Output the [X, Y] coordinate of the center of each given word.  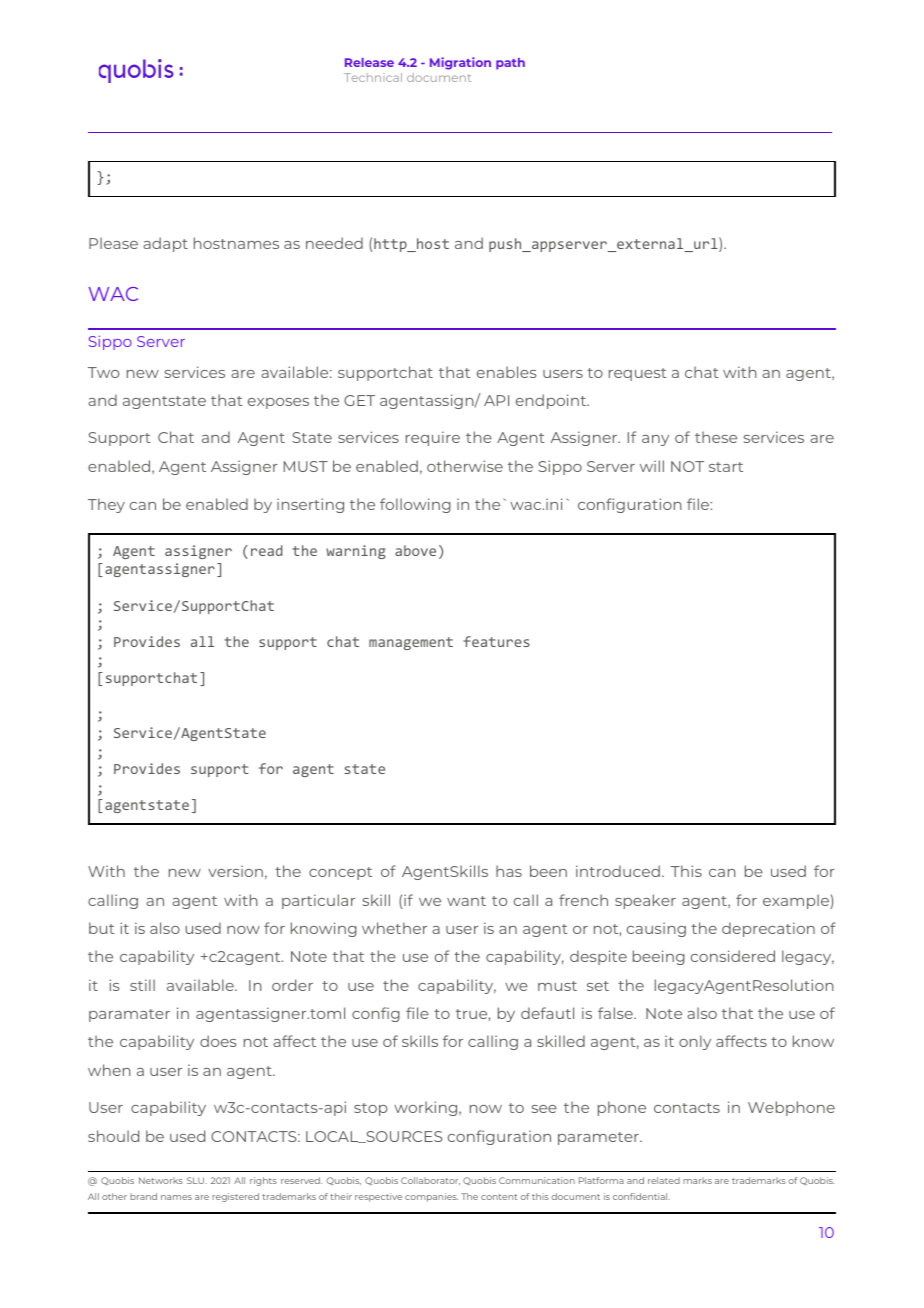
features [496, 641]
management [411, 643]
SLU [197, 1180]
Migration [460, 63]
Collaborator [430, 1181]
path [510, 64]
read [266, 550]
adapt [165, 244]
